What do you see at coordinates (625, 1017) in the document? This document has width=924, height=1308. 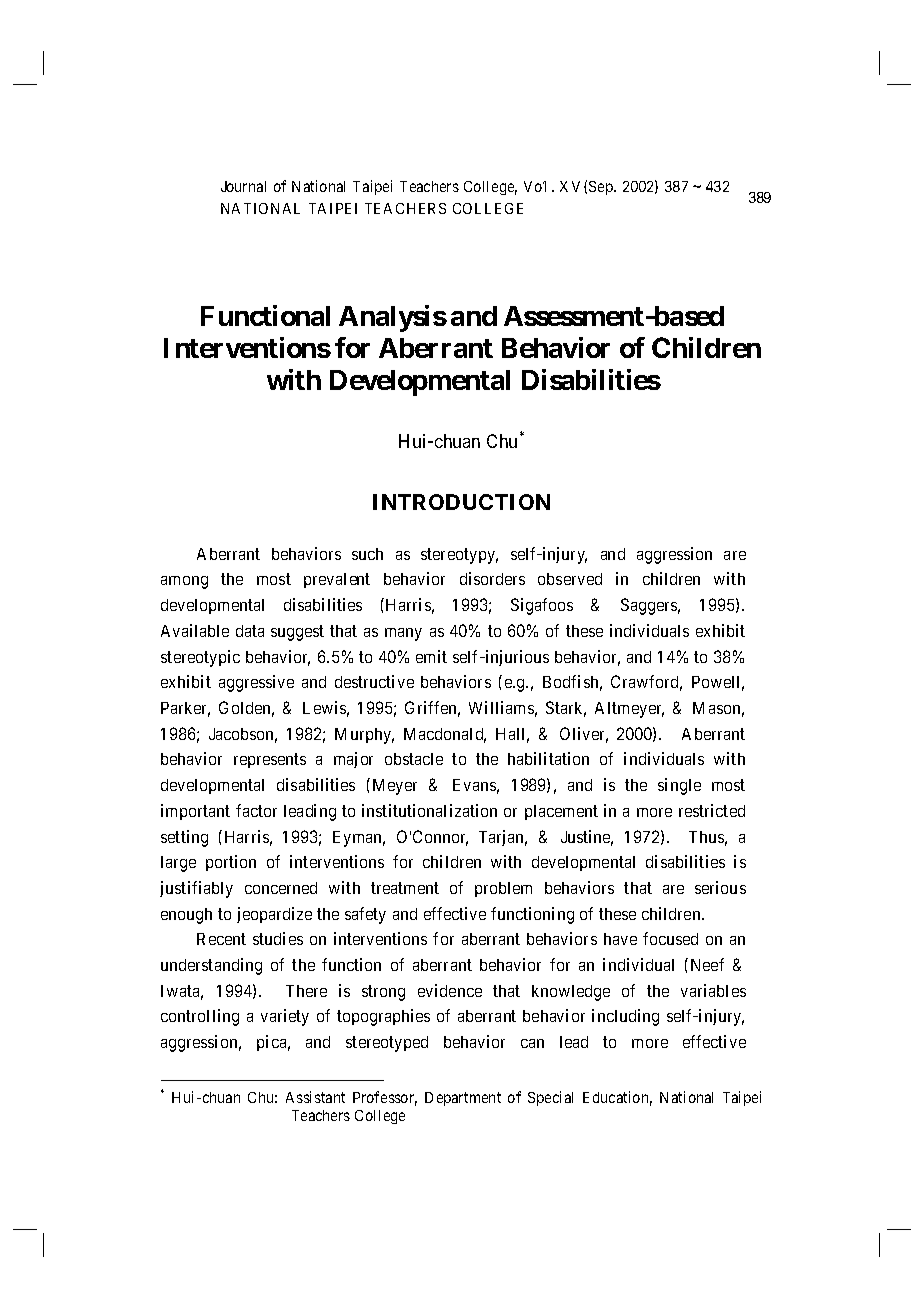 I see `including` at bounding box center [625, 1017].
